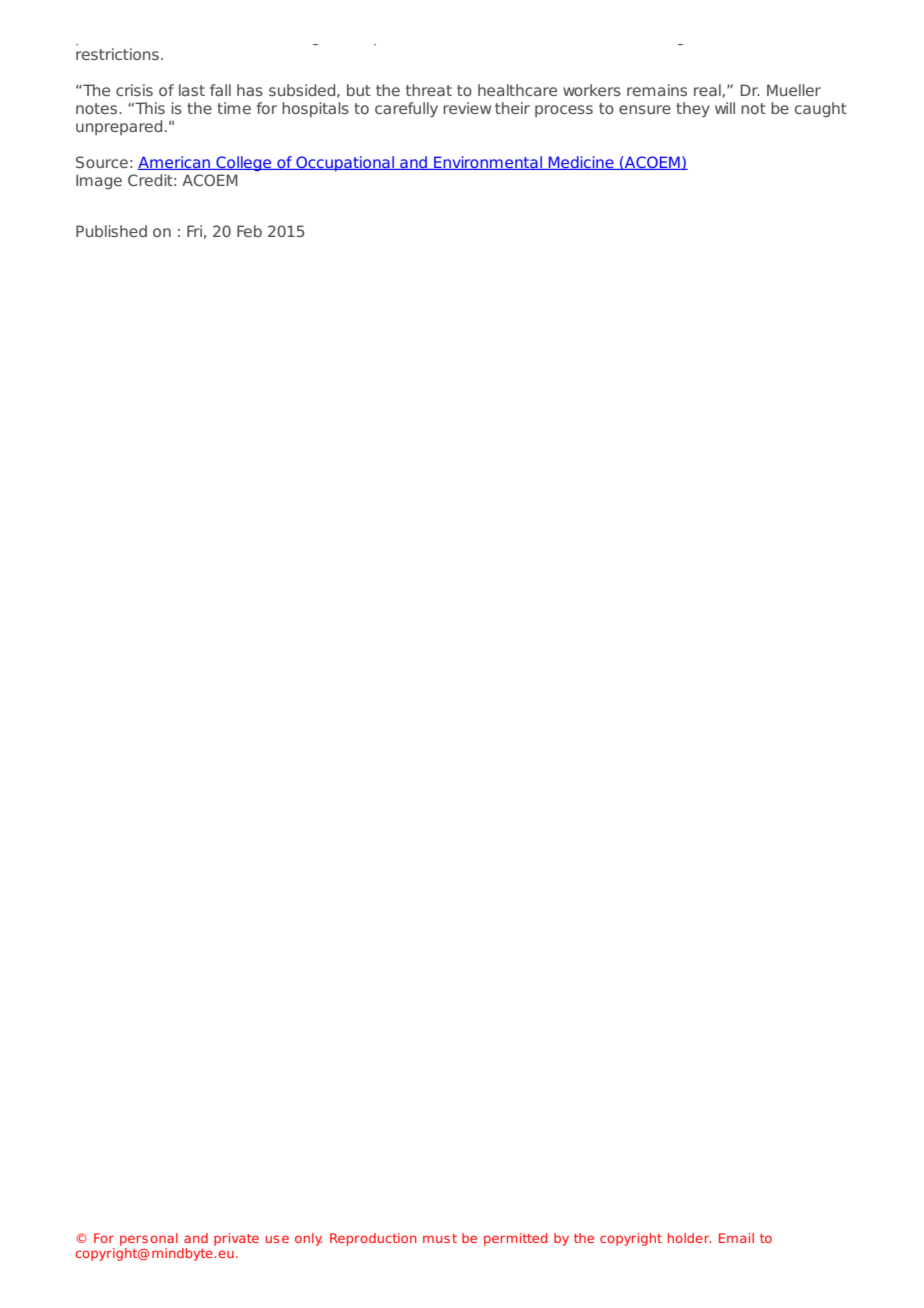 Image resolution: width=924 pixels, height=1308 pixels. What do you see at coordinates (345, 163) in the image?
I see `Occupational` at bounding box center [345, 163].
